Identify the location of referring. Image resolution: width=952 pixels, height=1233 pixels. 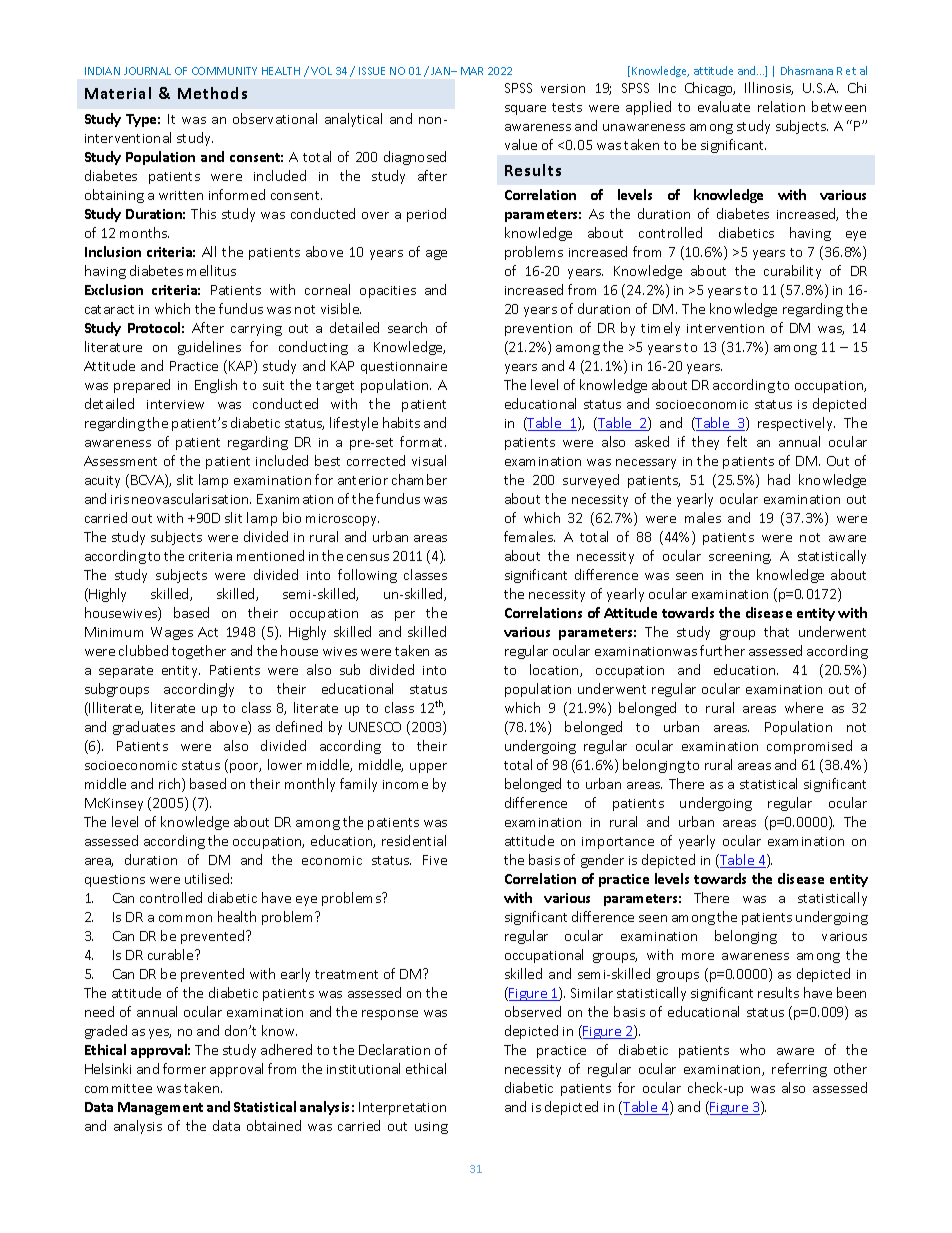
(799, 1070).
